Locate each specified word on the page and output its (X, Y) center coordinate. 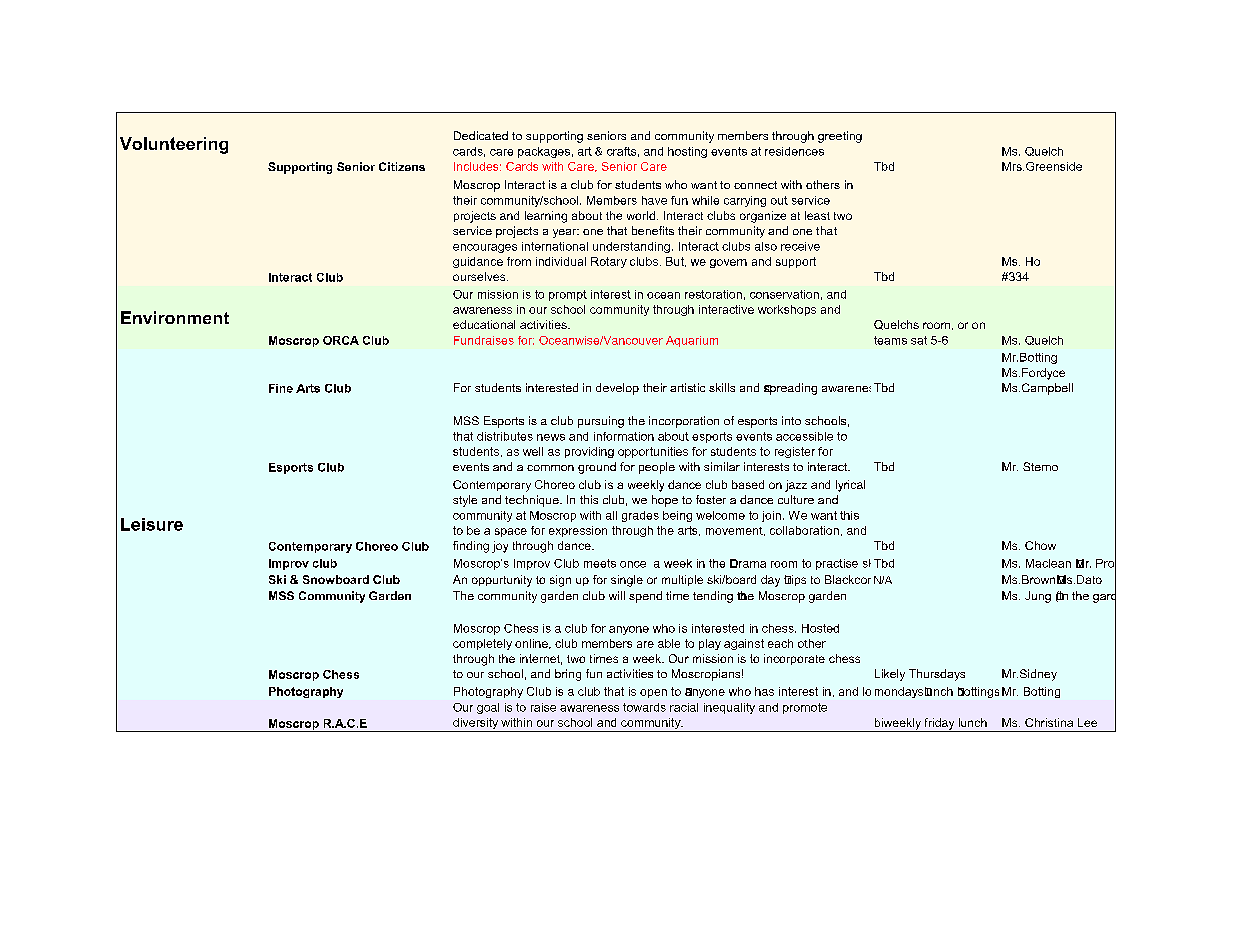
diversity (475, 725)
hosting (687, 152)
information (624, 436)
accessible (804, 436)
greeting (840, 137)
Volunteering (174, 145)
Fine (281, 388)
